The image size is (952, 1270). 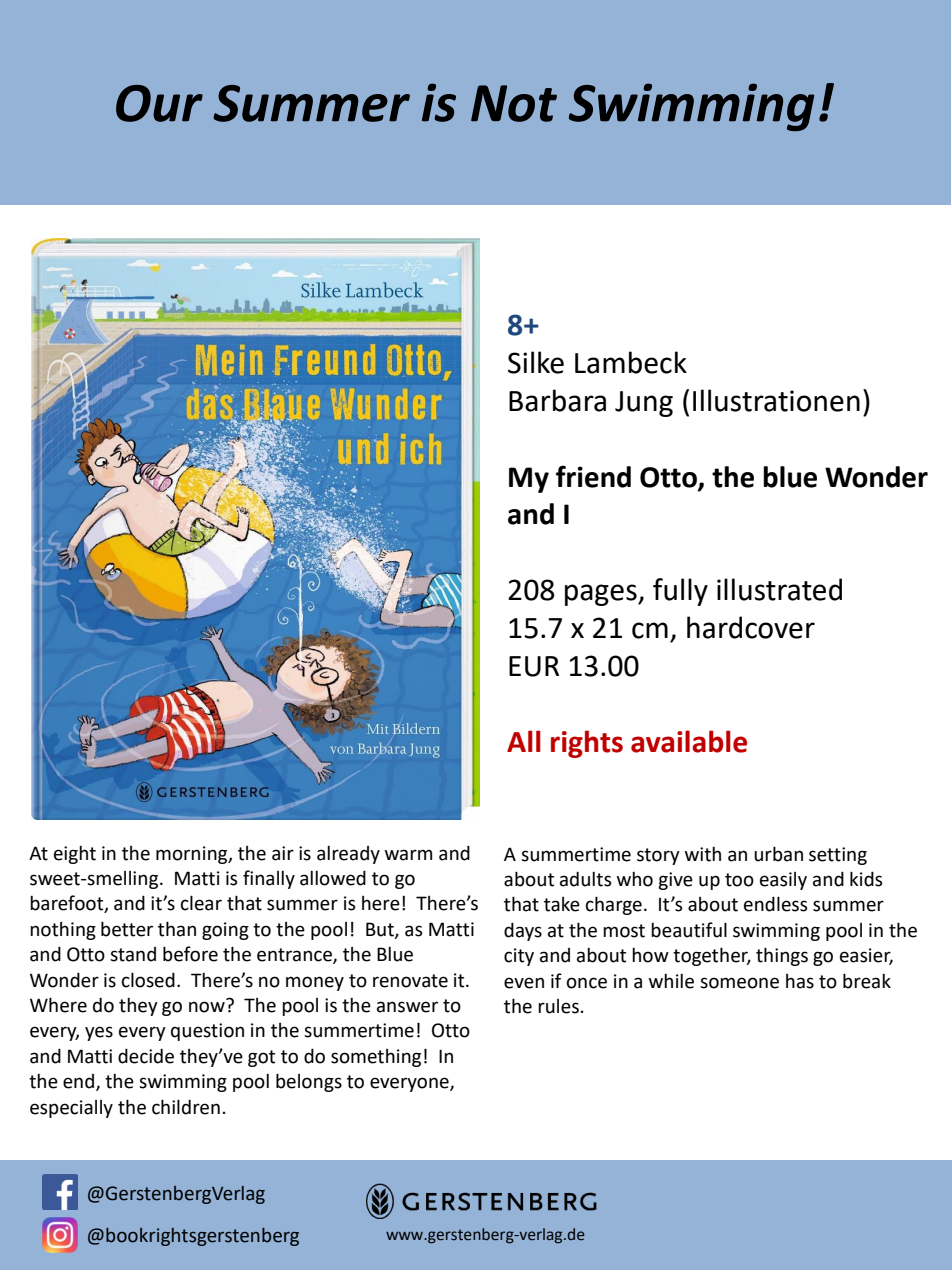 I want to click on Silke, so click(x=536, y=362).
